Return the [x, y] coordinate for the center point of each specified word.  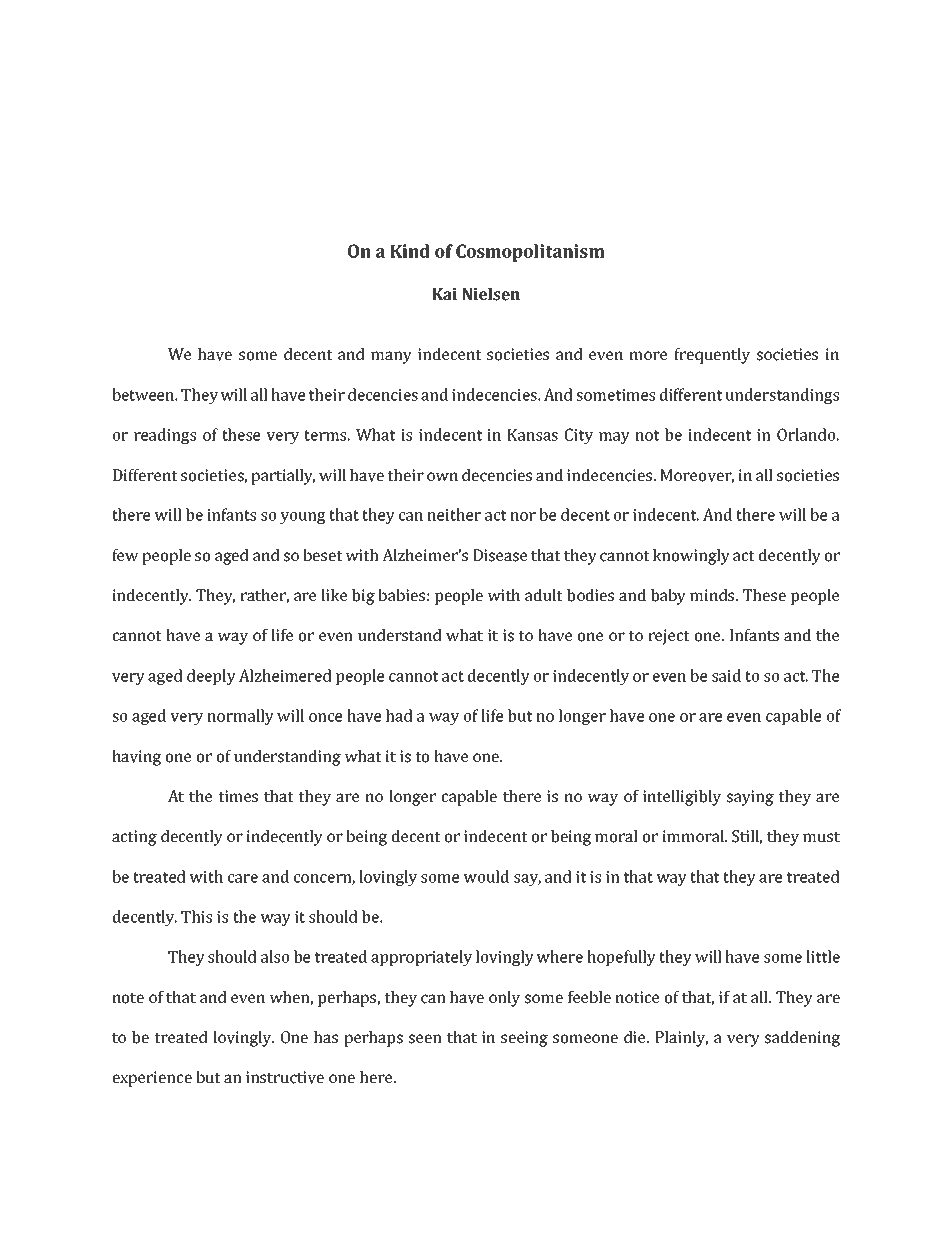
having [136, 758]
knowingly [691, 557]
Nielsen [491, 294]
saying [750, 798]
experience [152, 1079]
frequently [712, 356]
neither [454, 514]
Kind [410, 251]
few [125, 555]
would [486, 876]
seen [425, 1039]
